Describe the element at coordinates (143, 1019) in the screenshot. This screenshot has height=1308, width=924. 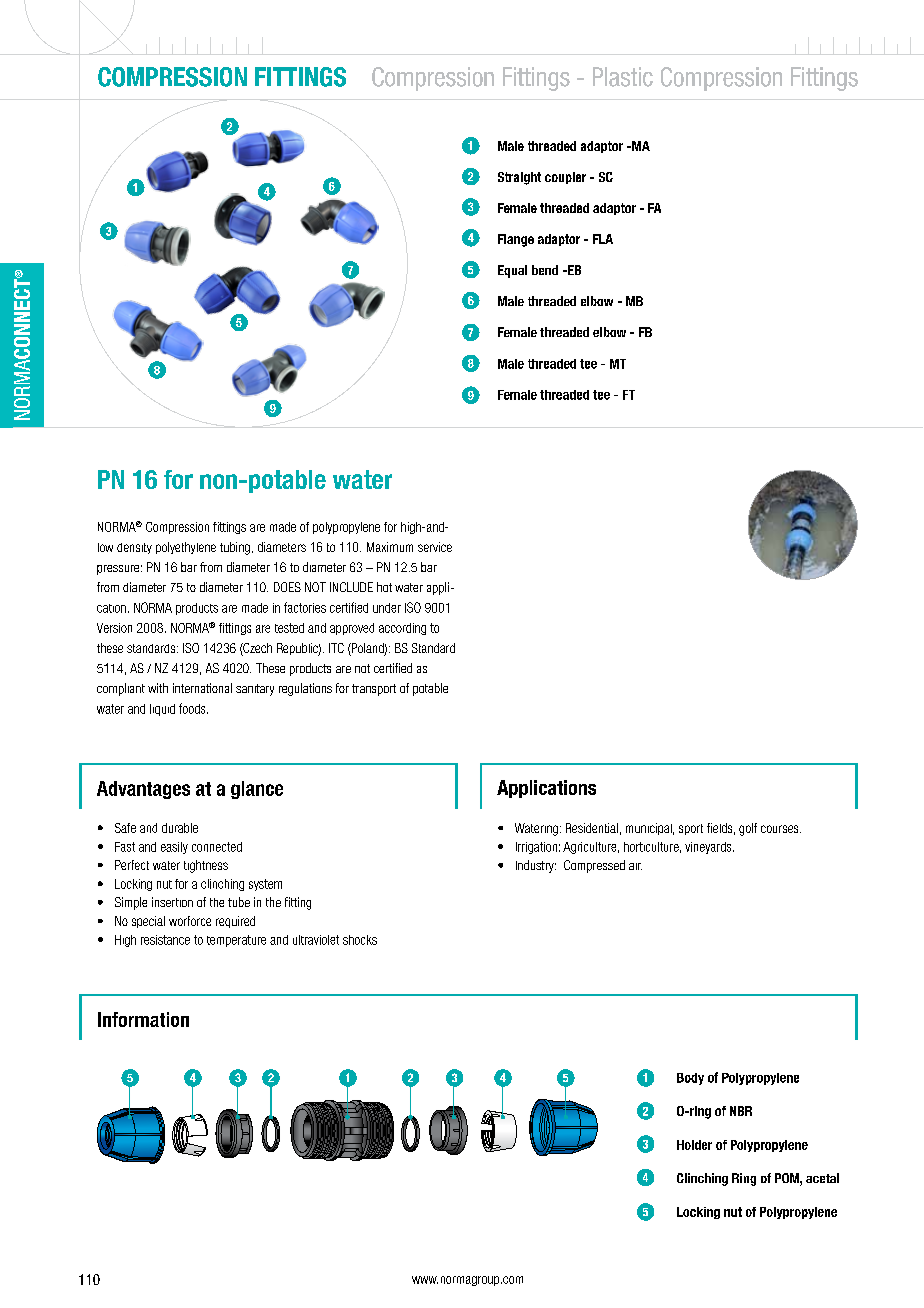
I see `Information` at that location.
